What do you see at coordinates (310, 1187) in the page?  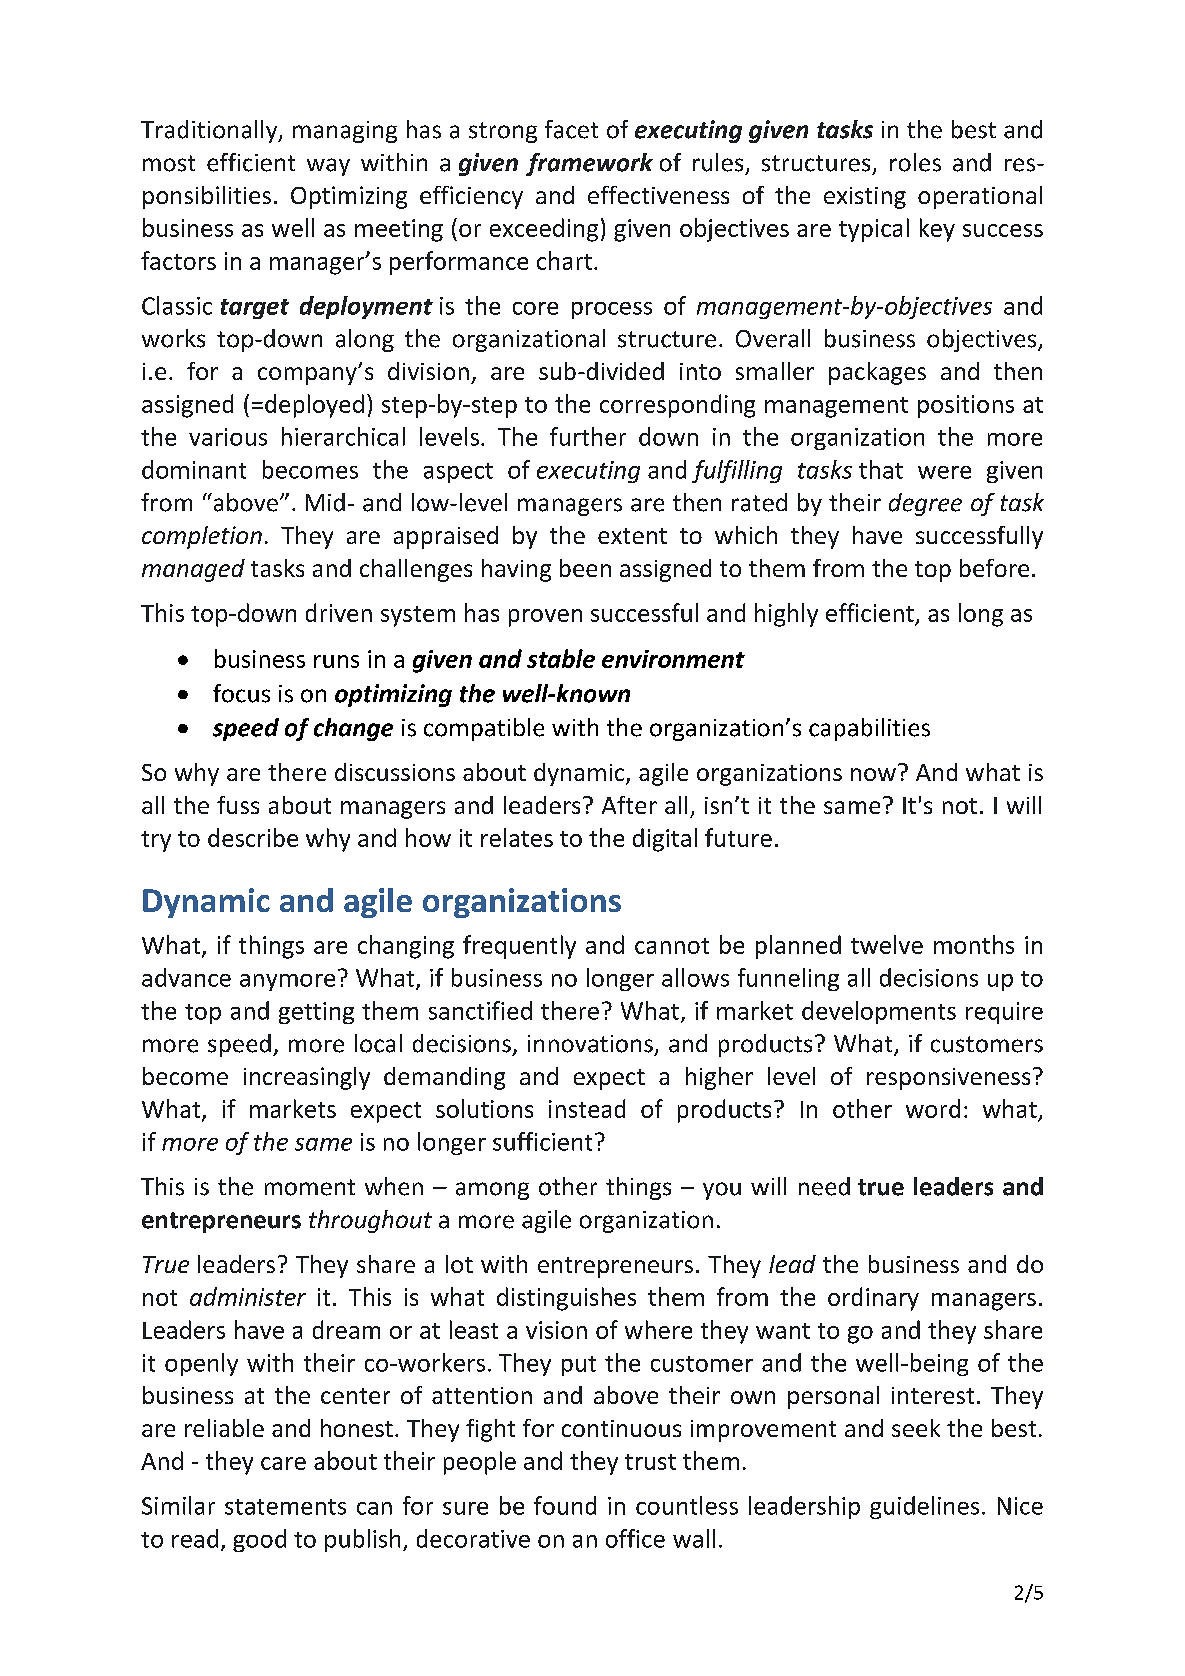 I see `moment` at bounding box center [310, 1187].
